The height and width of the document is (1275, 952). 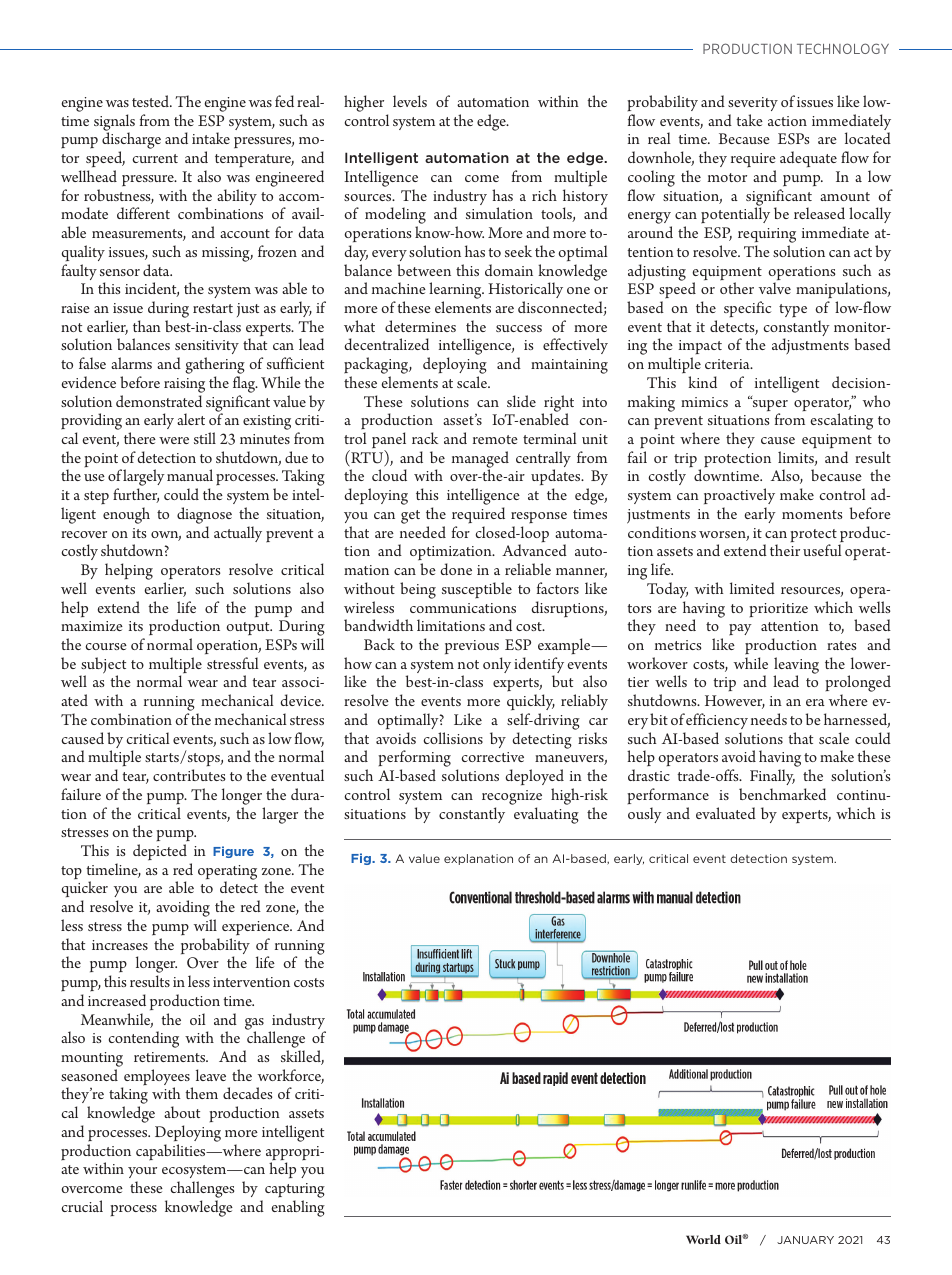 What do you see at coordinates (472, 647) in the document?
I see `previous` at bounding box center [472, 647].
